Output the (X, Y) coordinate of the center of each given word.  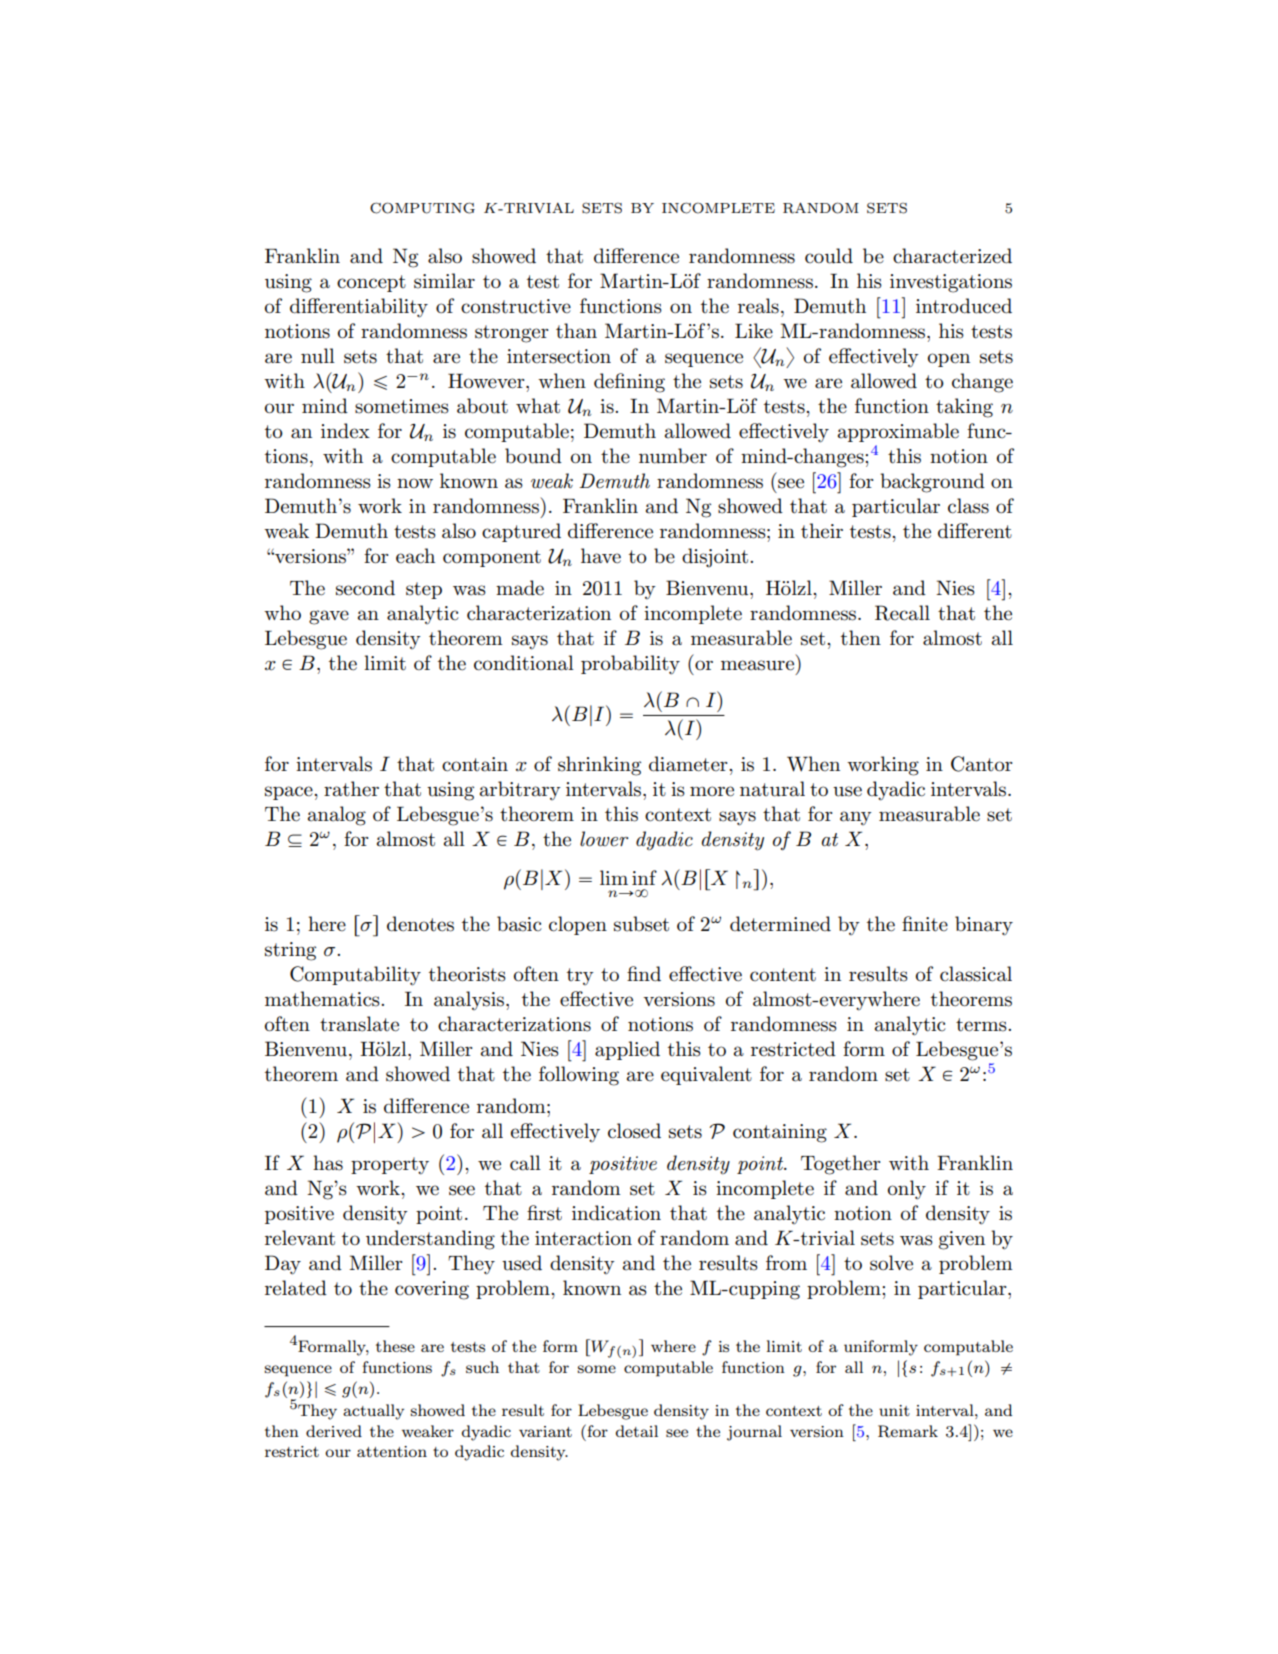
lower (604, 839)
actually (373, 1412)
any (856, 818)
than (576, 331)
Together (841, 1165)
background (932, 483)
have (601, 556)
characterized (952, 256)
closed (634, 1131)
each (415, 556)
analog (337, 816)
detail (637, 1431)
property (390, 1166)
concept (371, 283)
